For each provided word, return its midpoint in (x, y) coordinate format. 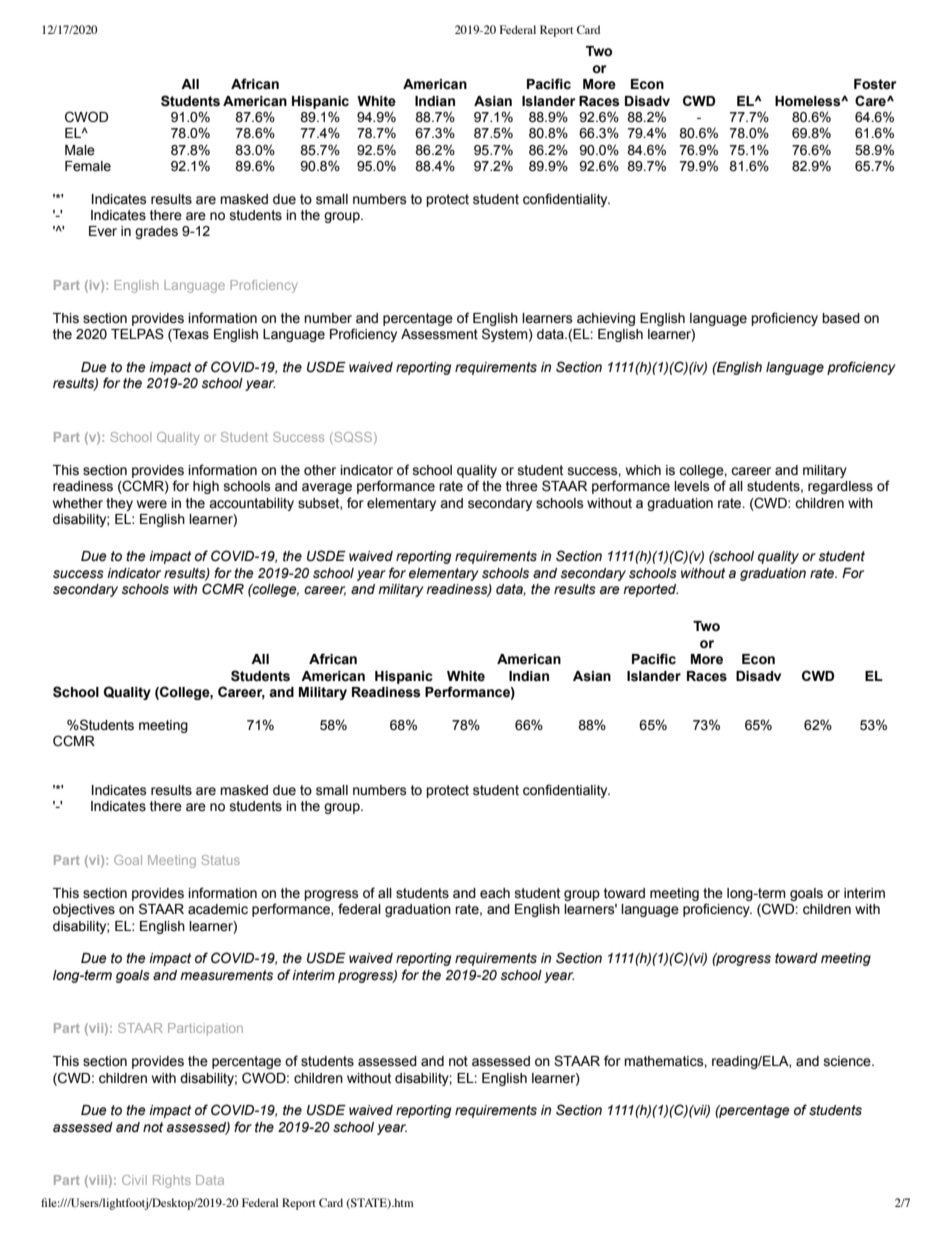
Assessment (439, 334)
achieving (606, 319)
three (522, 486)
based (841, 318)
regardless (840, 487)
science (848, 1061)
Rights (172, 1181)
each (495, 893)
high (206, 487)
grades (156, 232)
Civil (134, 1180)
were (152, 504)
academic (218, 909)
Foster (875, 84)
